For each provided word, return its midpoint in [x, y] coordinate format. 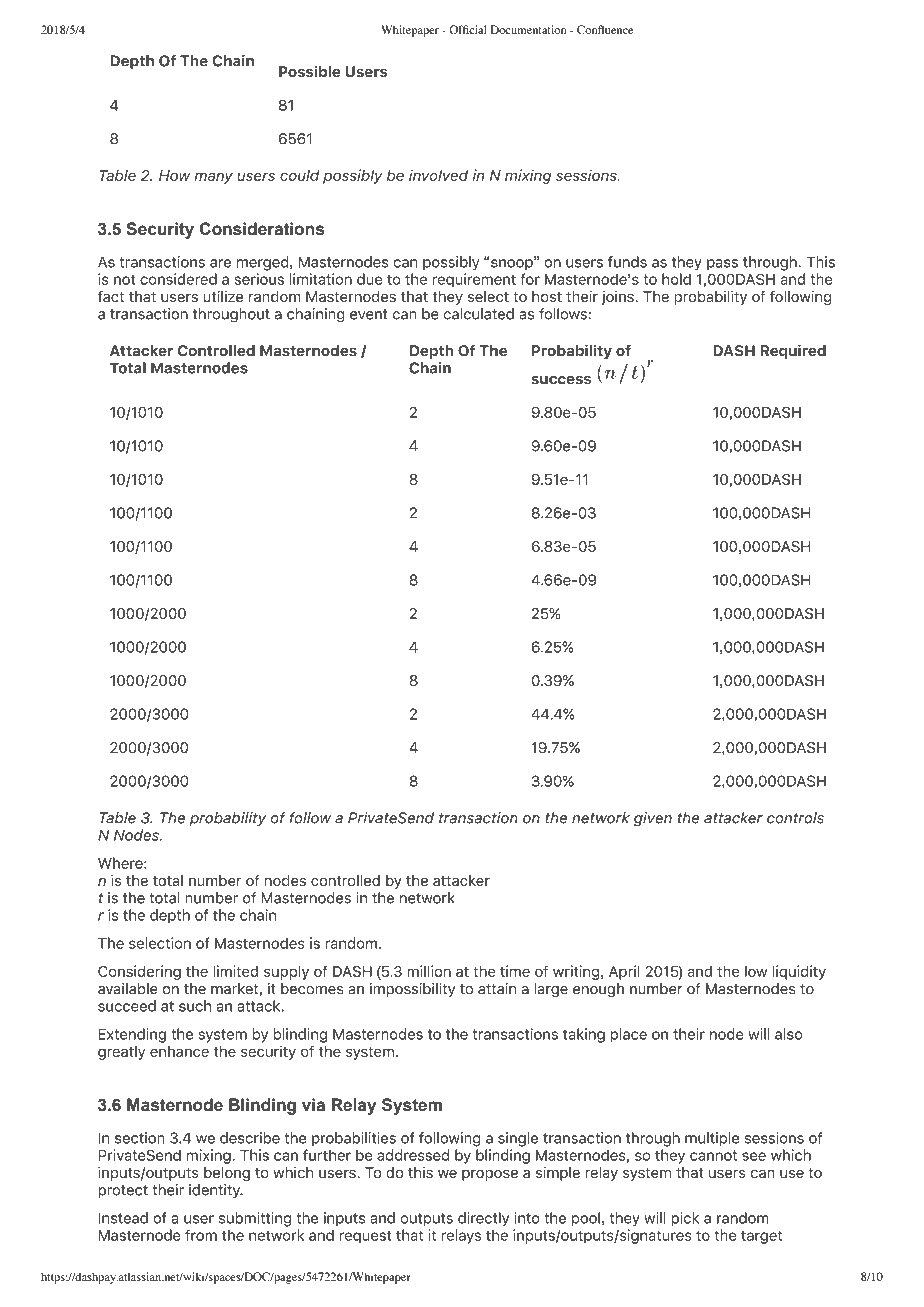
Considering [139, 972]
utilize [223, 296]
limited [235, 971]
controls [795, 818]
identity [215, 1191]
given [653, 819]
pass [722, 264]
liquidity [799, 972]
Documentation [529, 29]
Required [793, 351]
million [429, 971]
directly [483, 1219]
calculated [479, 314]
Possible [309, 71]
